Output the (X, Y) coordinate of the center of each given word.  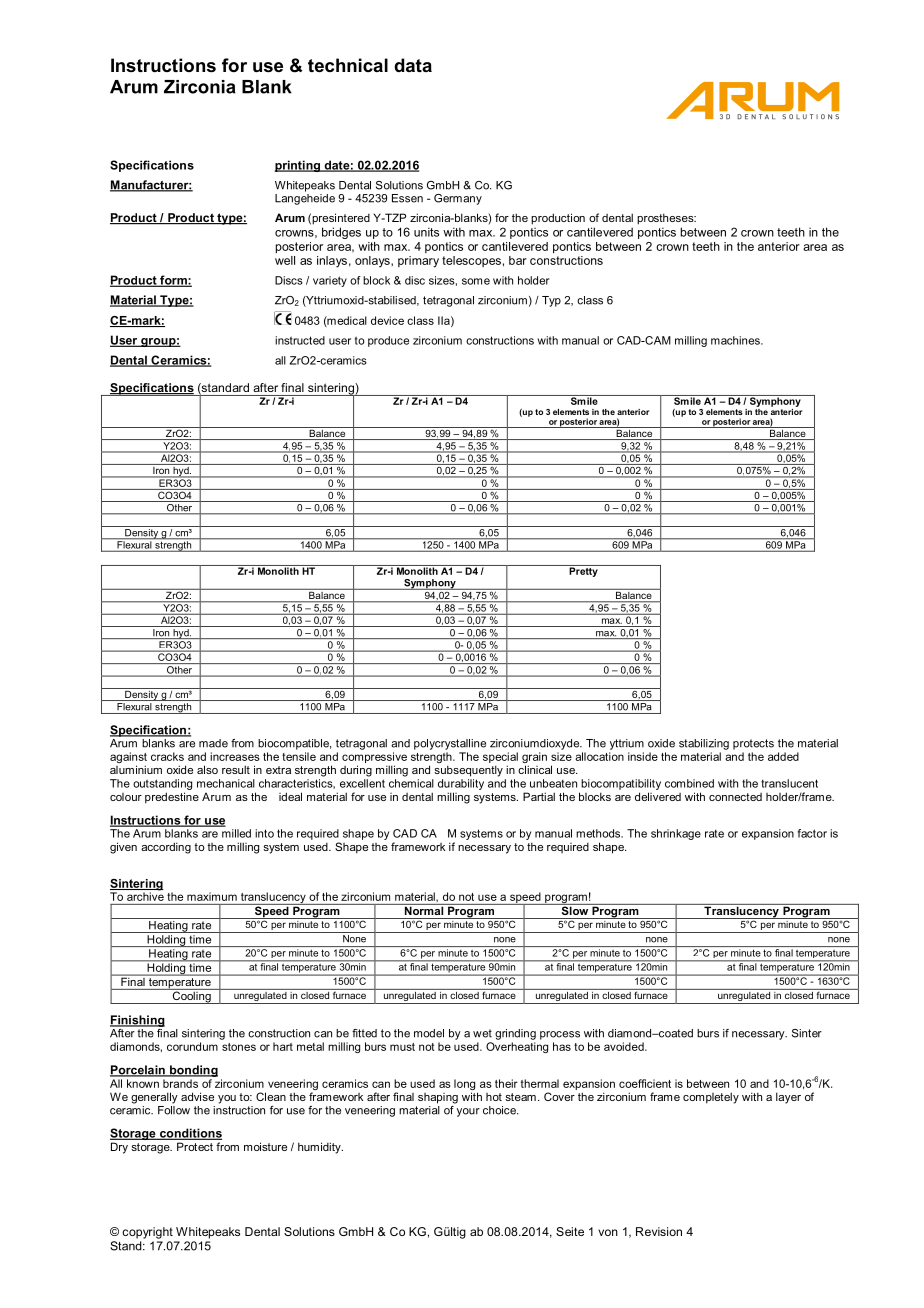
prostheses (666, 219)
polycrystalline (450, 744)
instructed (300, 340)
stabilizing (704, 744)
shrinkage (676, 834)
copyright (147, 1233)
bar (518, 260)
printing (298, 166)
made (213, 743)
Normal (424, 909)
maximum (212, 896)
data (413, 65)
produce (388, 341)
